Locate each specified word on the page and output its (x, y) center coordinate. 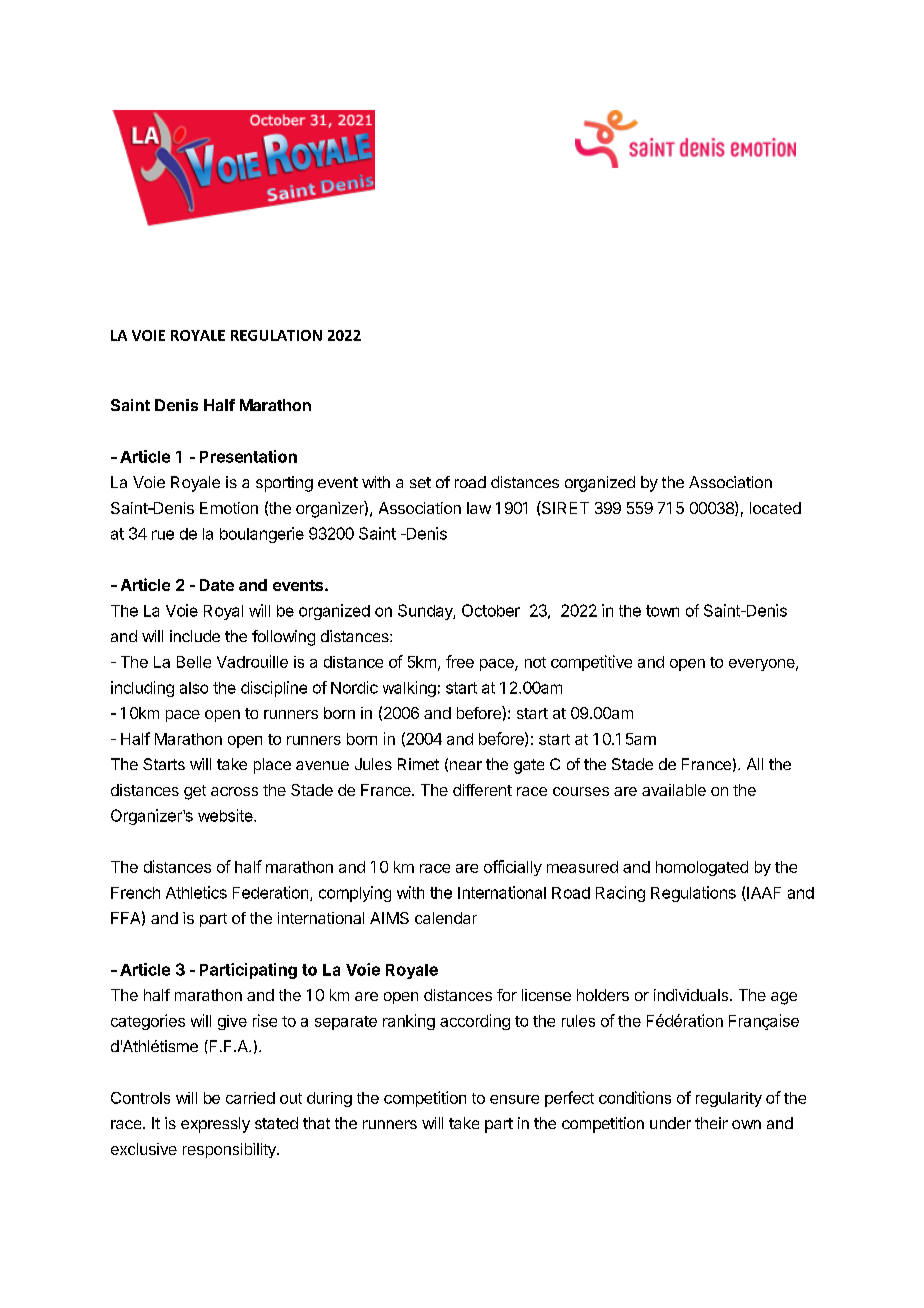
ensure (514, 1099)
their (711, 1123)
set (420, 482)
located (775, 508)
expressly (215, 1125)
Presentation (248, 456)
